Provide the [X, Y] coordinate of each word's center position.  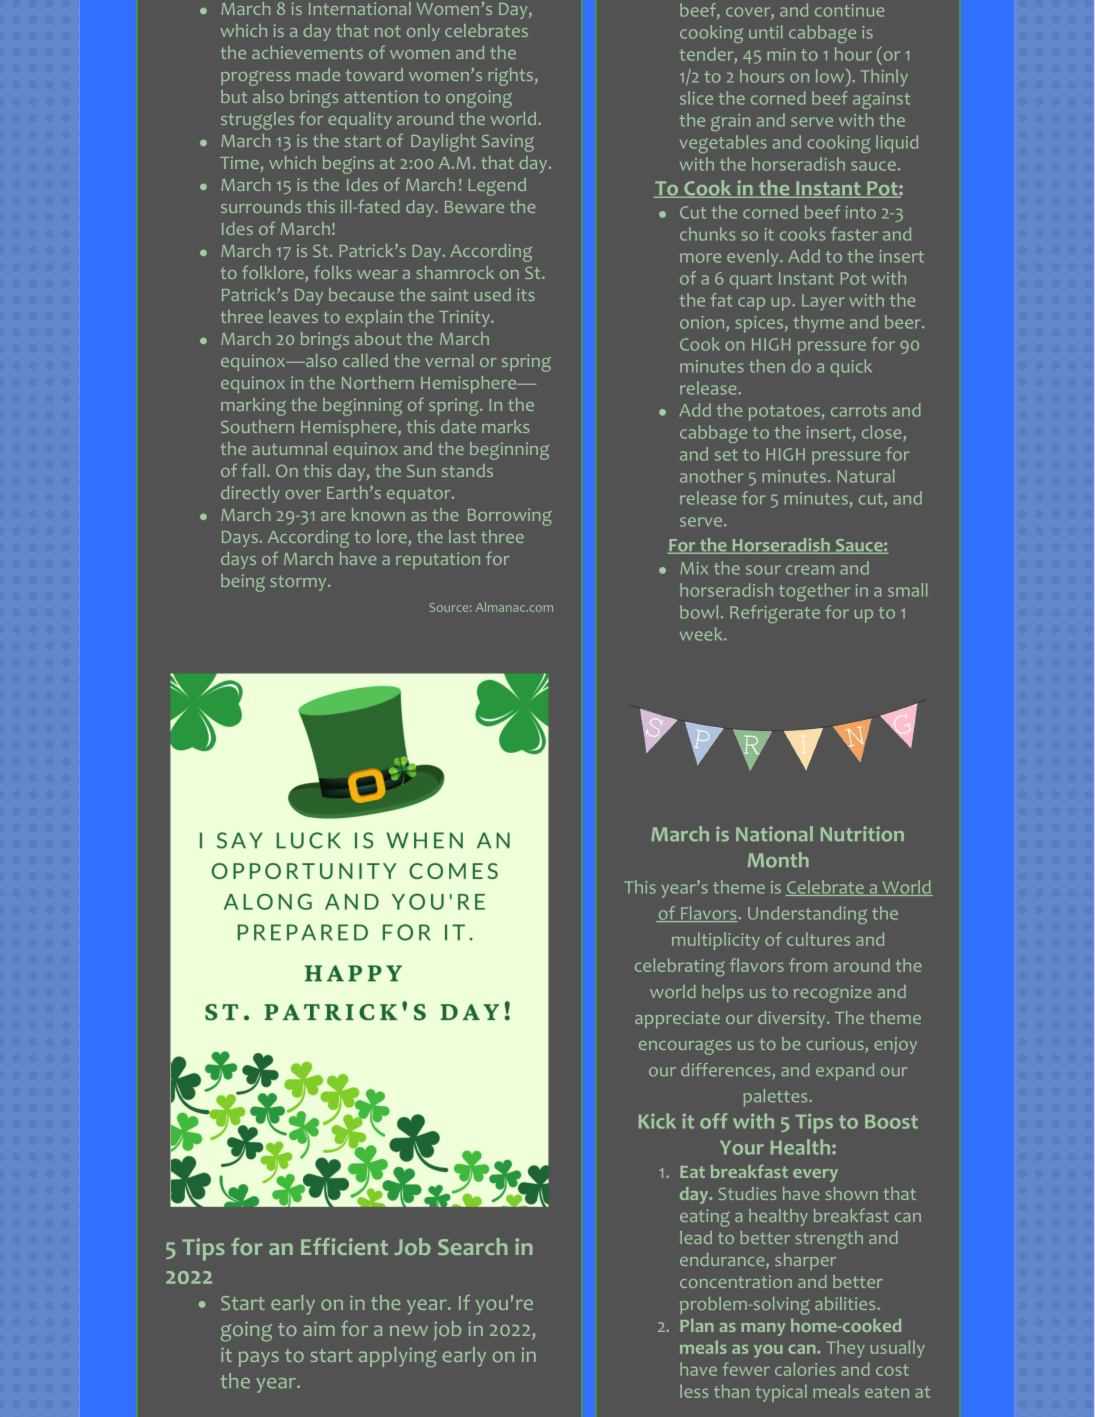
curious [836, 1045]
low [830, 76]
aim [319, 1328]
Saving [508, 143]
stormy [299, 583]
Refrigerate [775, 614]
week [702, 634]
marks [505, 426]
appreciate [677, 1019]
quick [851, 368]
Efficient [344, 1246]
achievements [307, 52]
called [365, 360]
